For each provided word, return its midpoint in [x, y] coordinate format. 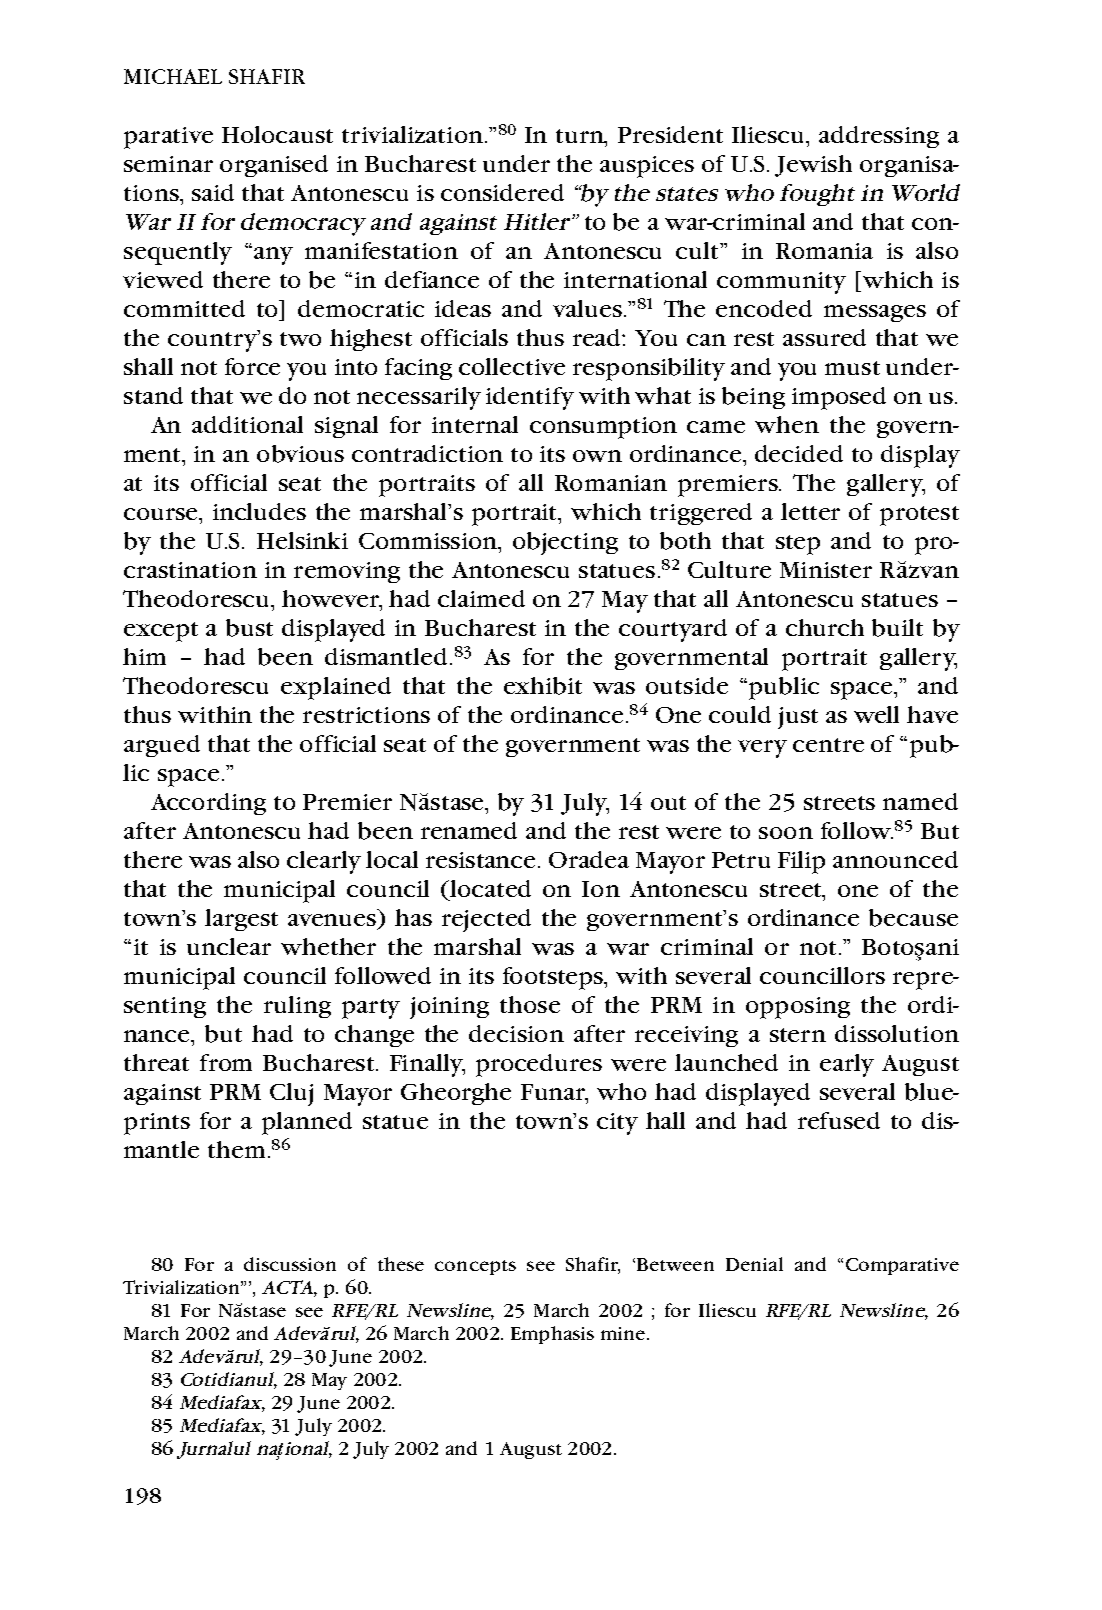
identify [530, 398]
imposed [839, 398]
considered [502, 192]
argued [162, 746]
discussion [290, 1264]
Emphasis [552, 1335]
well [876, 714]
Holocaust [277, 134]
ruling [297, 1007]
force [252, 366]
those [530, 1004]
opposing [798, 1008]
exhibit [543, 686]
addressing [879, 137]
